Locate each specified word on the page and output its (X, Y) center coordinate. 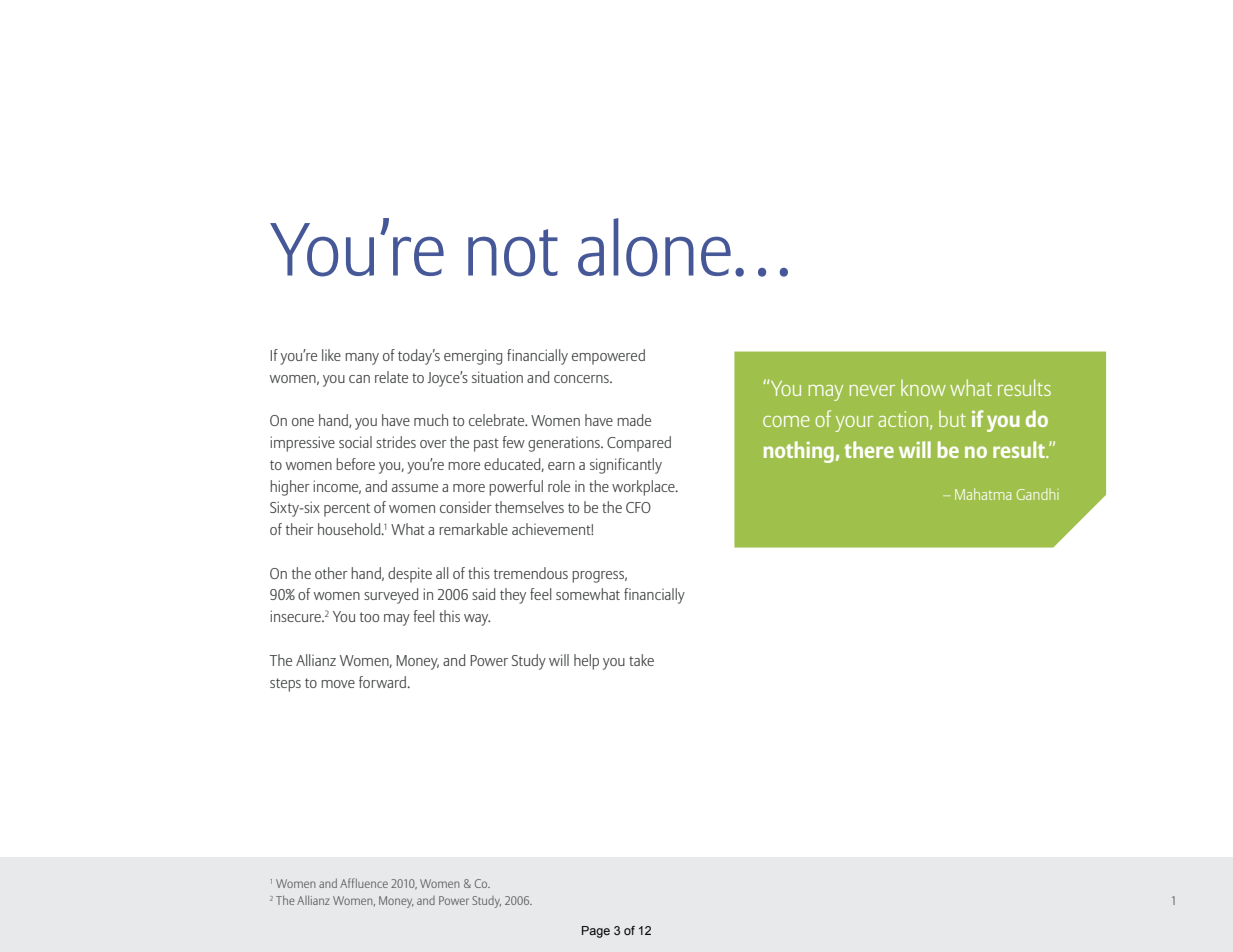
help (586, 662)
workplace (644, 488)
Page (596, 932)
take (641, 660)
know (923, 387)
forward (382, 682)
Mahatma (983, 494)
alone (654, 247)
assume (415, 488)
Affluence (364, 883)
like (331, 355)
